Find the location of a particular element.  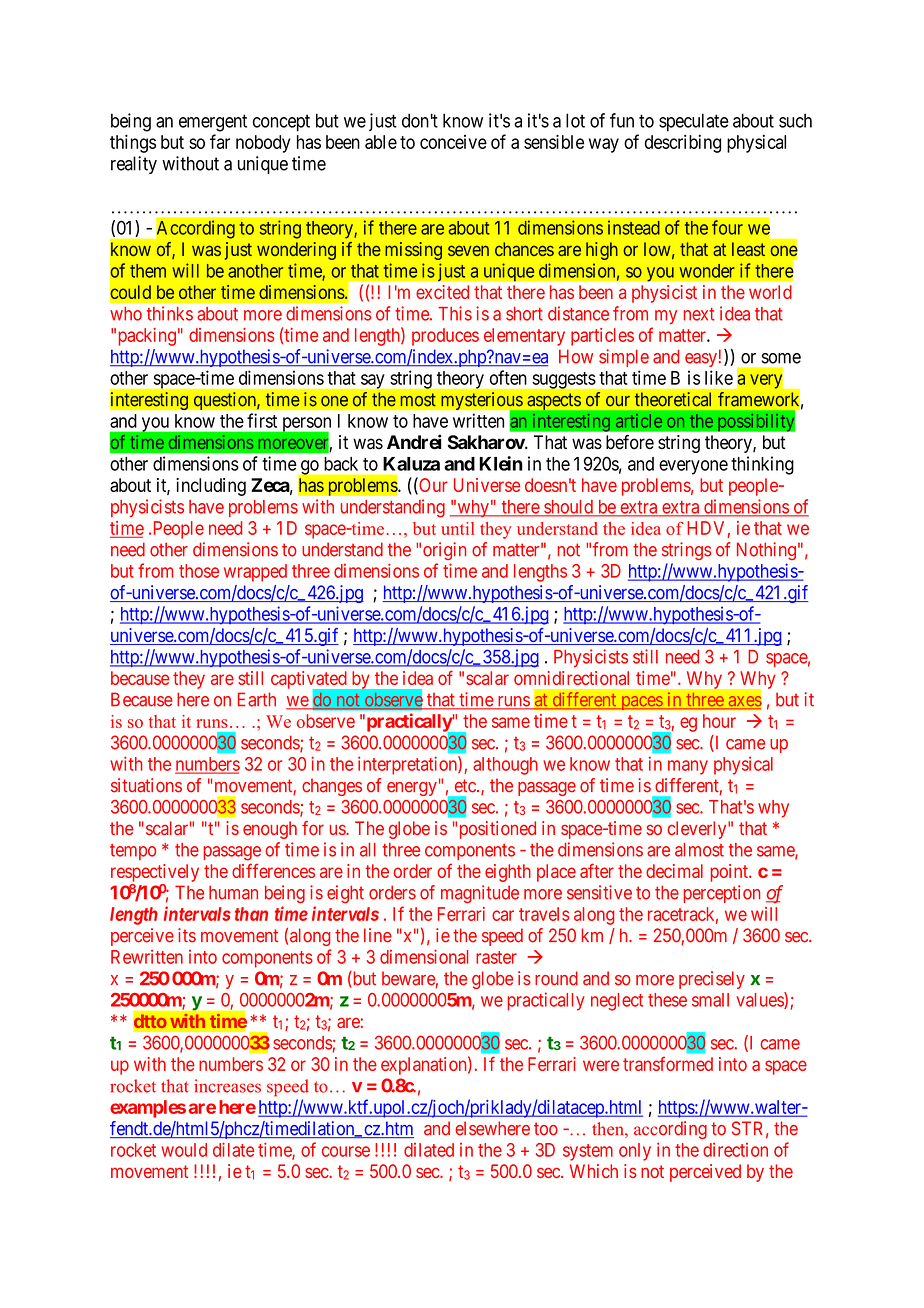

like is located at coordinates (719, 377).
